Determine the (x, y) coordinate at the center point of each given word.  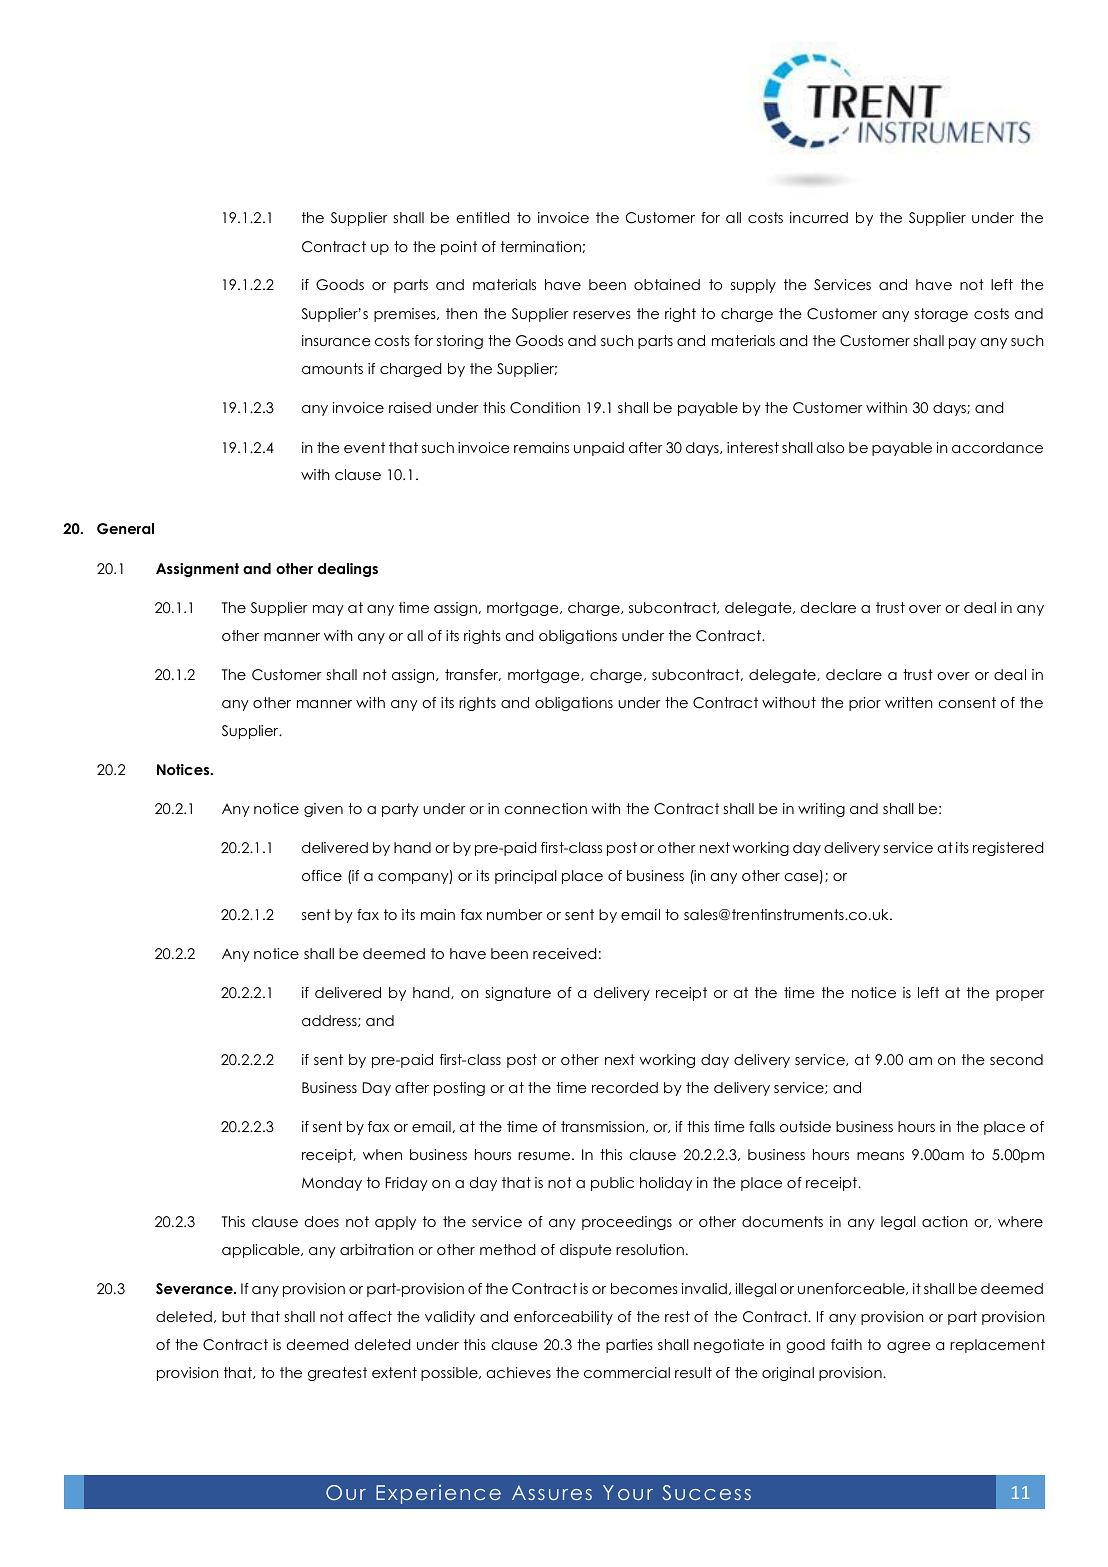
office (322, 875)
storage (941, 315)
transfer (473, 675)
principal (526, 877)
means (880, 1156)
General (125, 529)
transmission (604, 1127)
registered (1008, 849)
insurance (336, 340)
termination (541, 246)
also (830, 447)
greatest (337, 1374)
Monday (332, 1184)
